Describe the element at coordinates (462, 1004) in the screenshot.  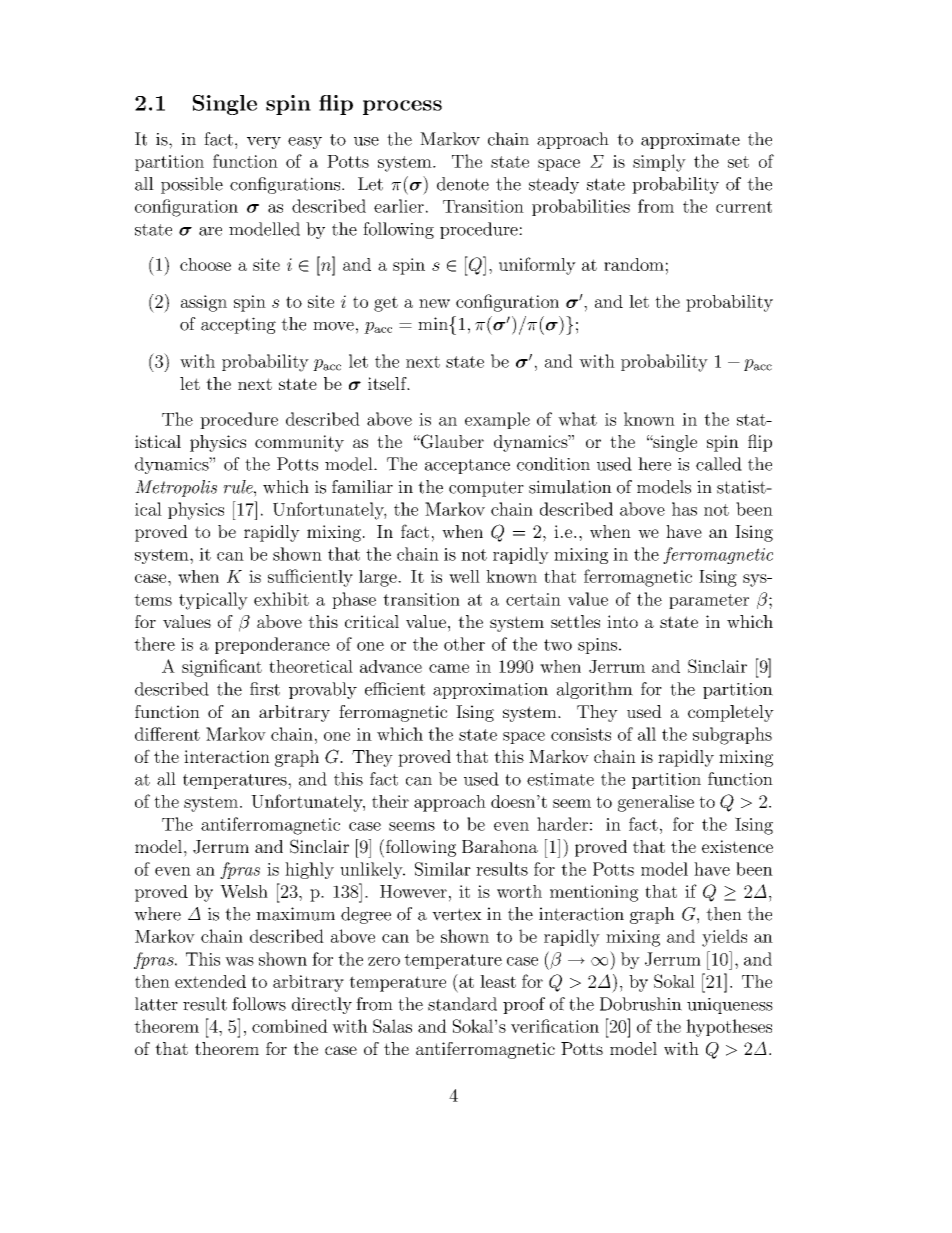
I see `standard` at that location.
